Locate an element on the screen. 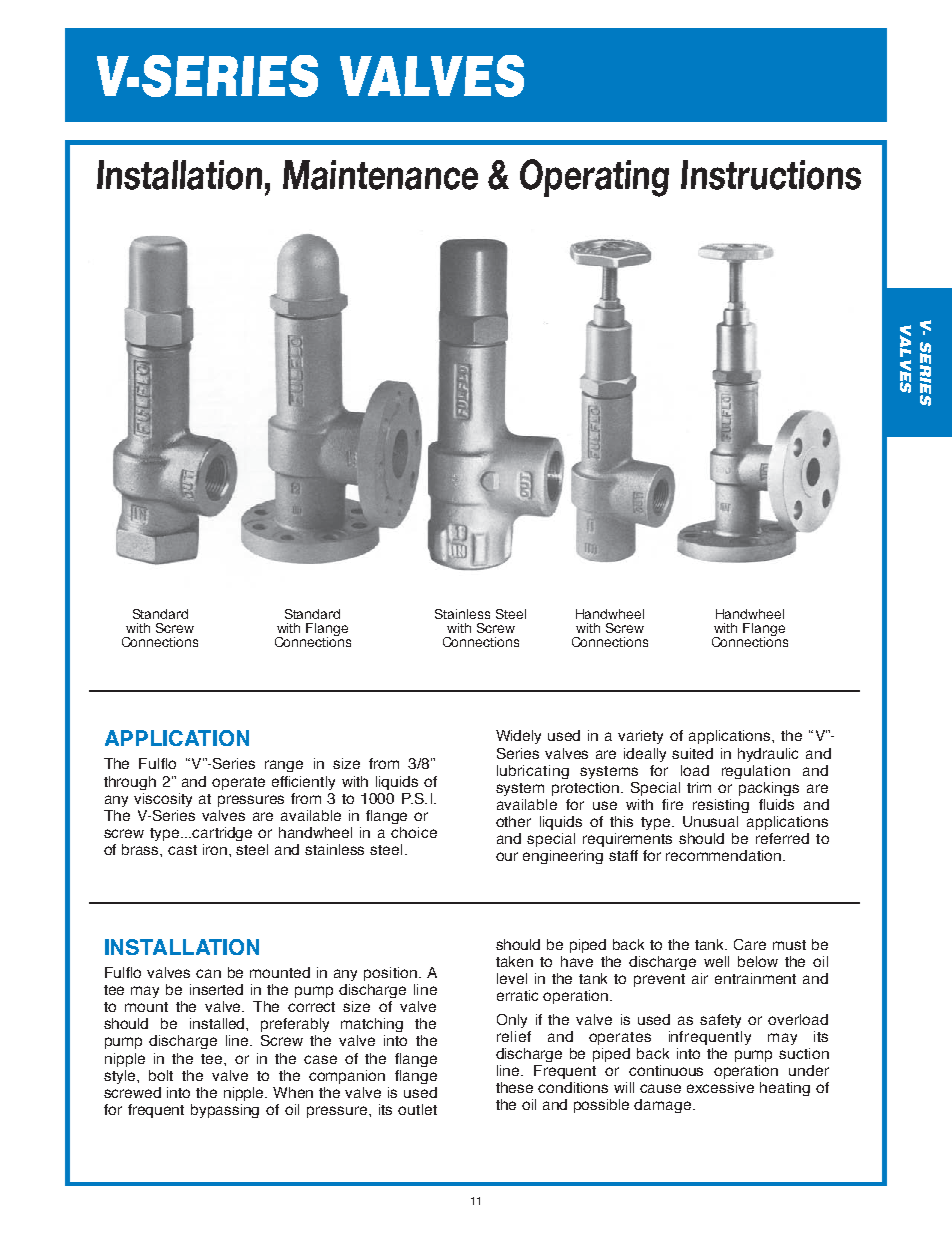  Care is located at coordinates (750, 944).
